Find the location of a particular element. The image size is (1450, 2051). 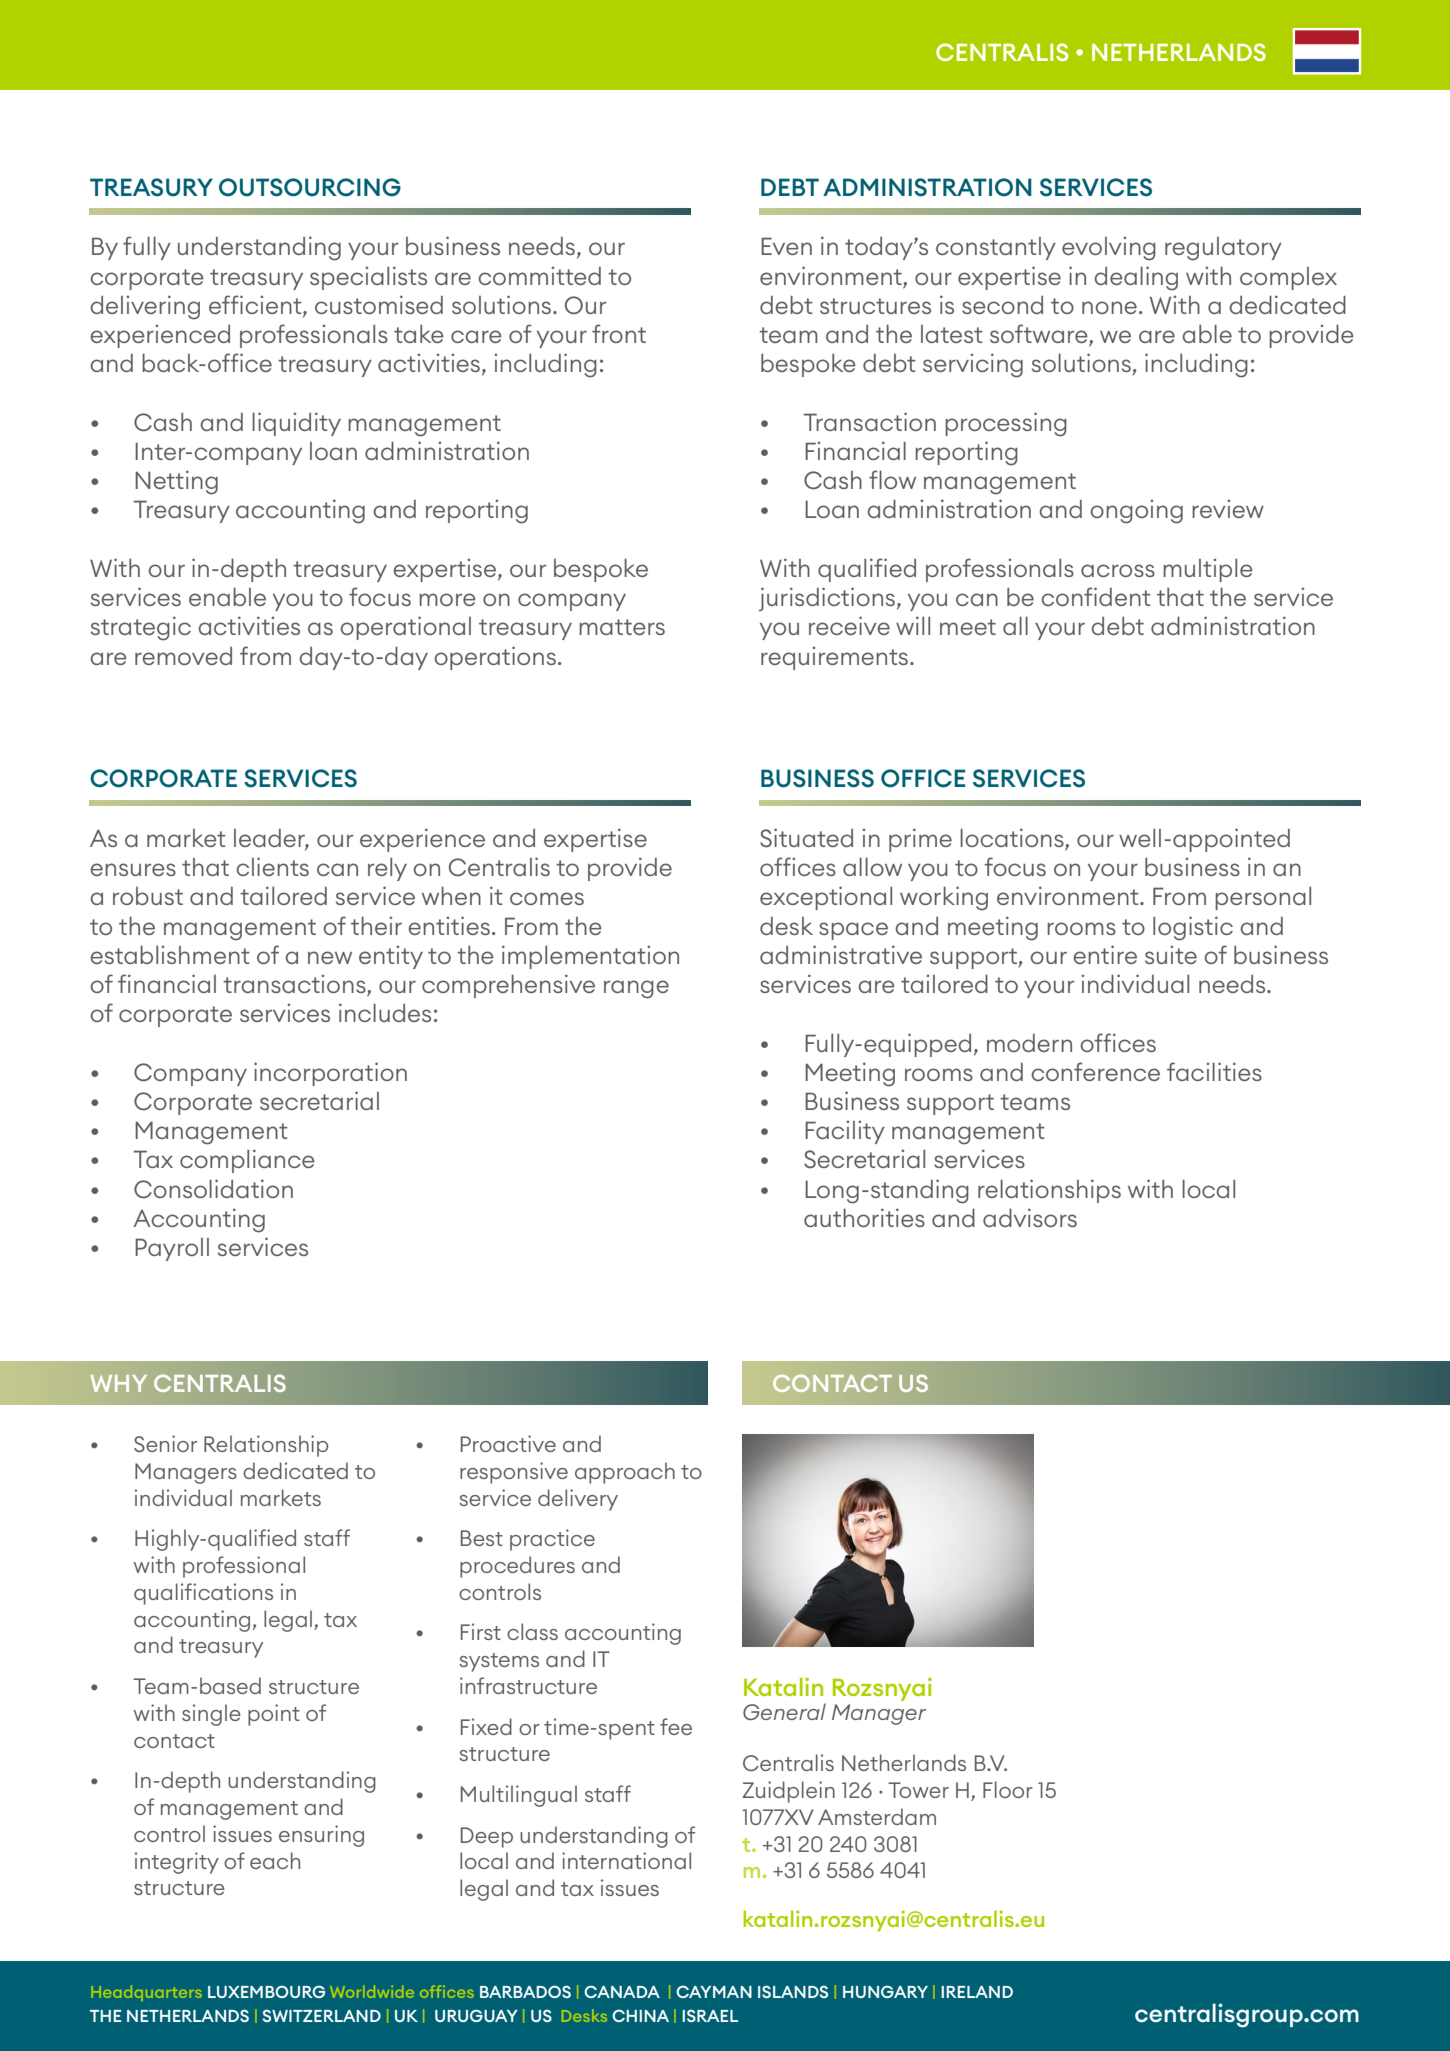

OUTSOURCING is located at coordinates (310, 187).
